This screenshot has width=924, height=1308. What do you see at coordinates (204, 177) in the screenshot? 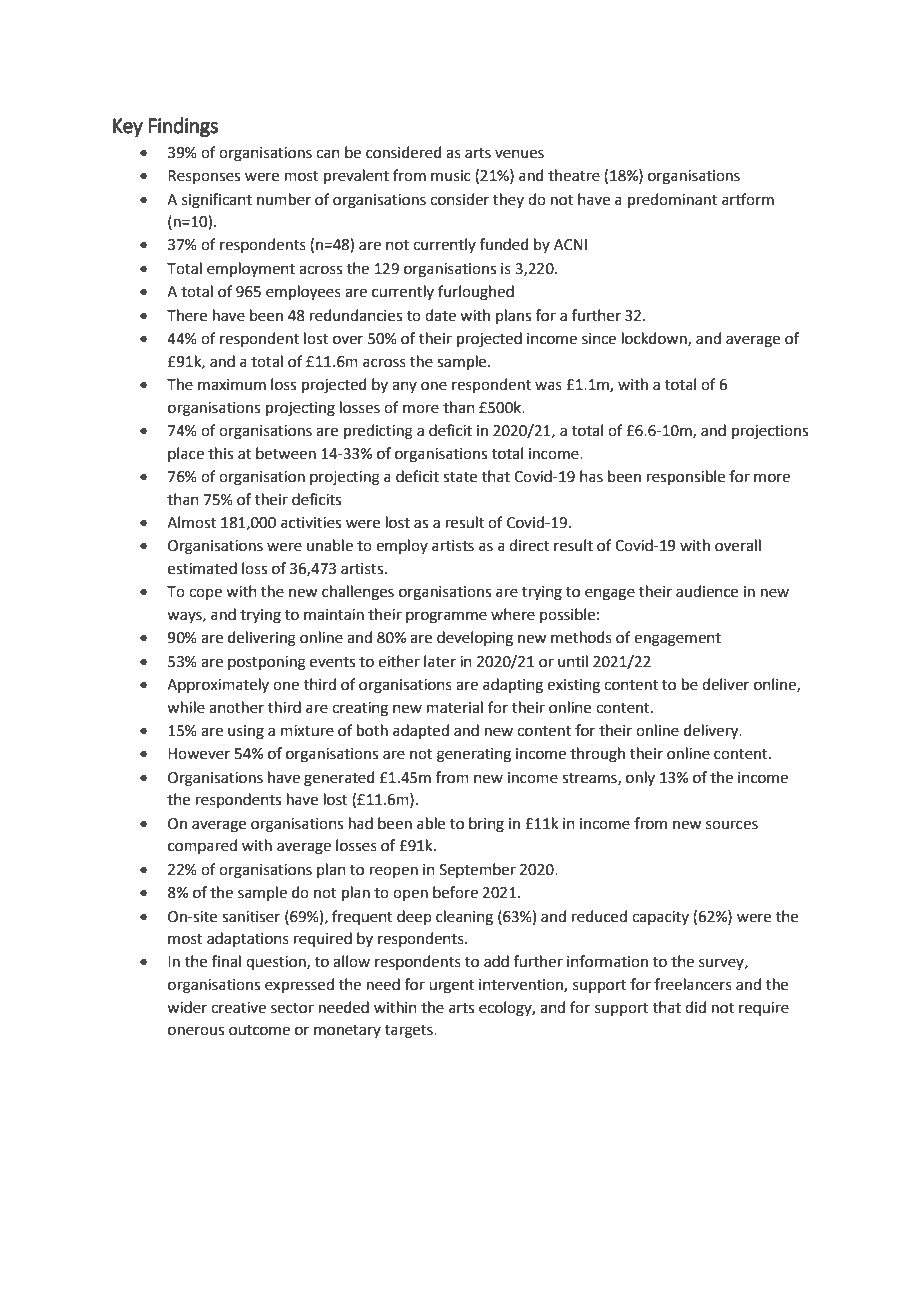
I see `Responses` at bounding box center [204, 177].
